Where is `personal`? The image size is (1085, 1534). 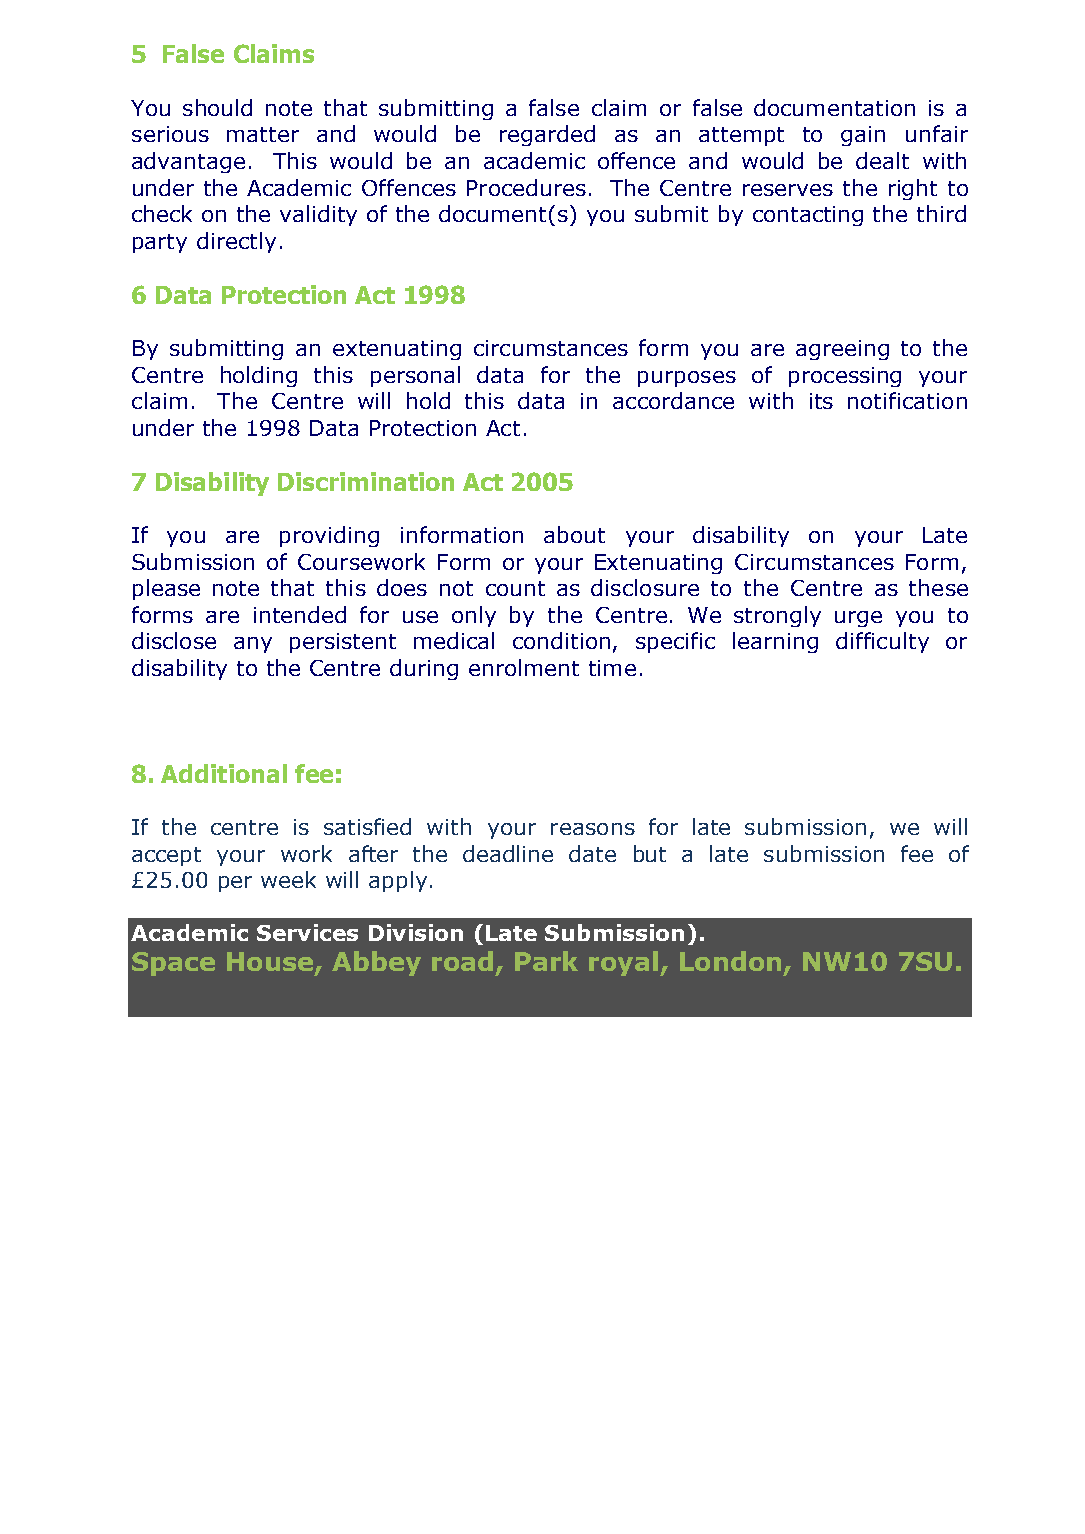
personal is located at coordinates (415, 376).
